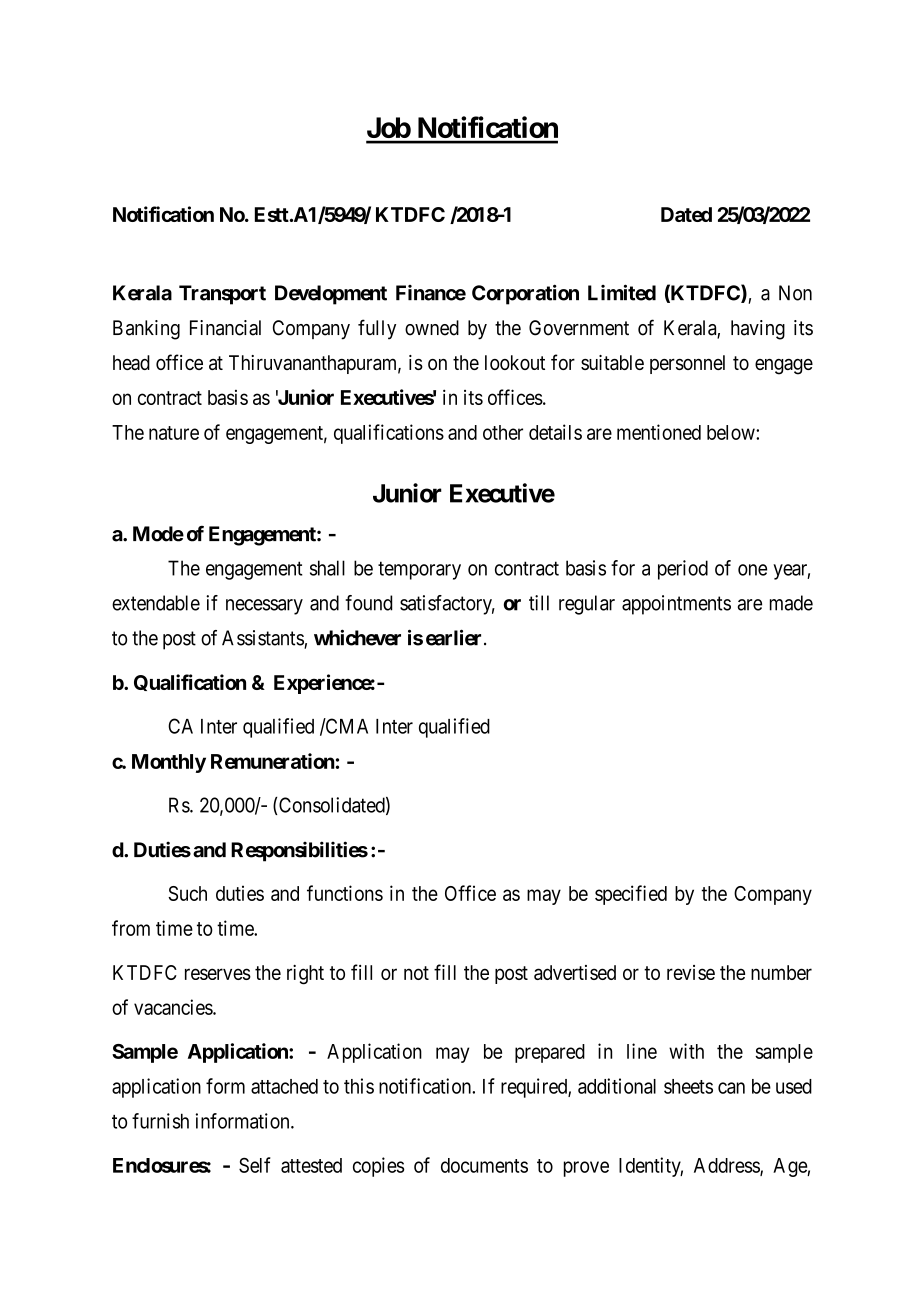  What do you see at coordinates (419, 570) in the screenshot?
I see `temporary` at bounding box center [419, 570].
